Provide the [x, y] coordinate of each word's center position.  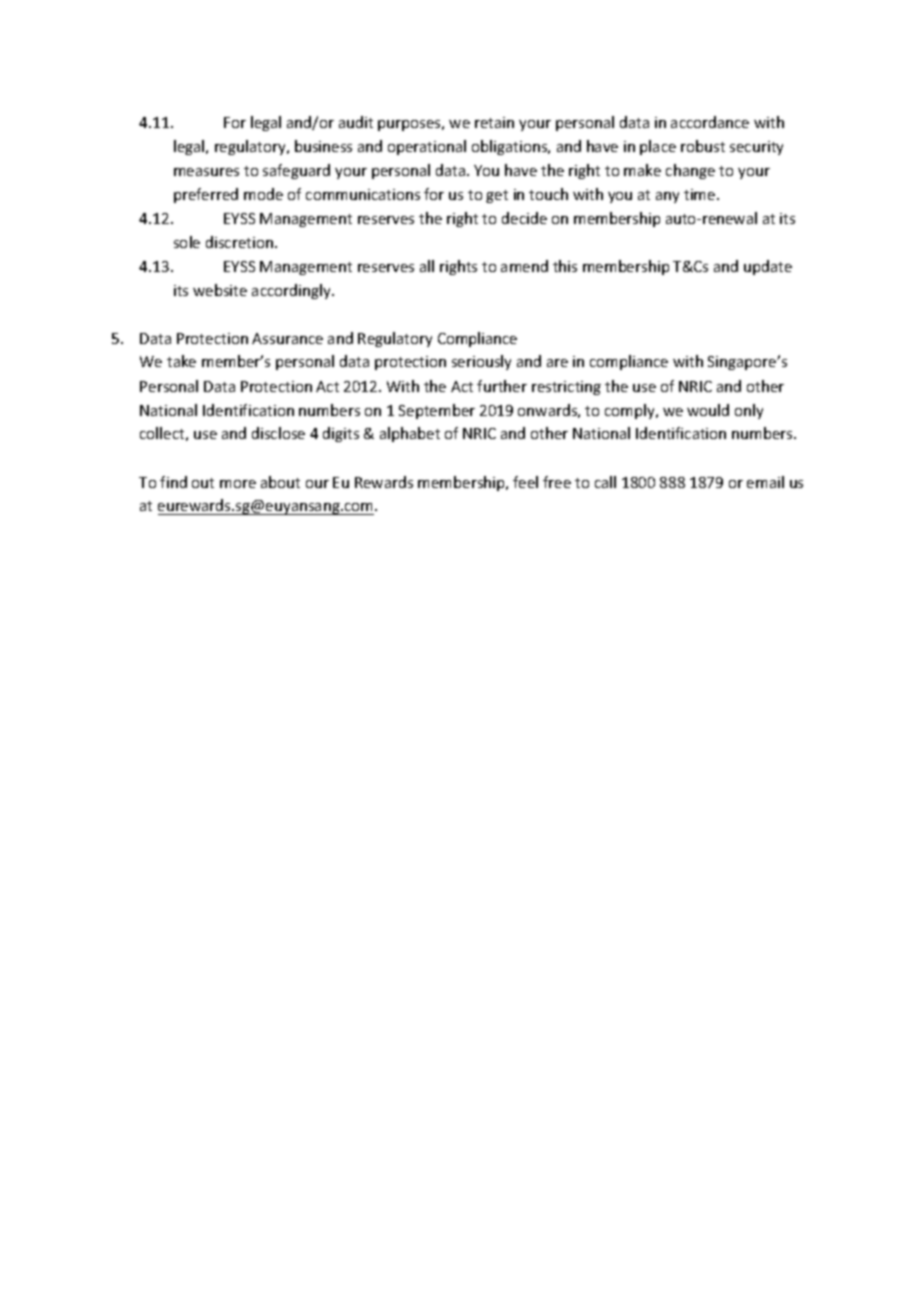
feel [525, 482]
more [238, 484]
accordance [710, 122]
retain [494, 122]
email [765, 482]
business [323, 146]
